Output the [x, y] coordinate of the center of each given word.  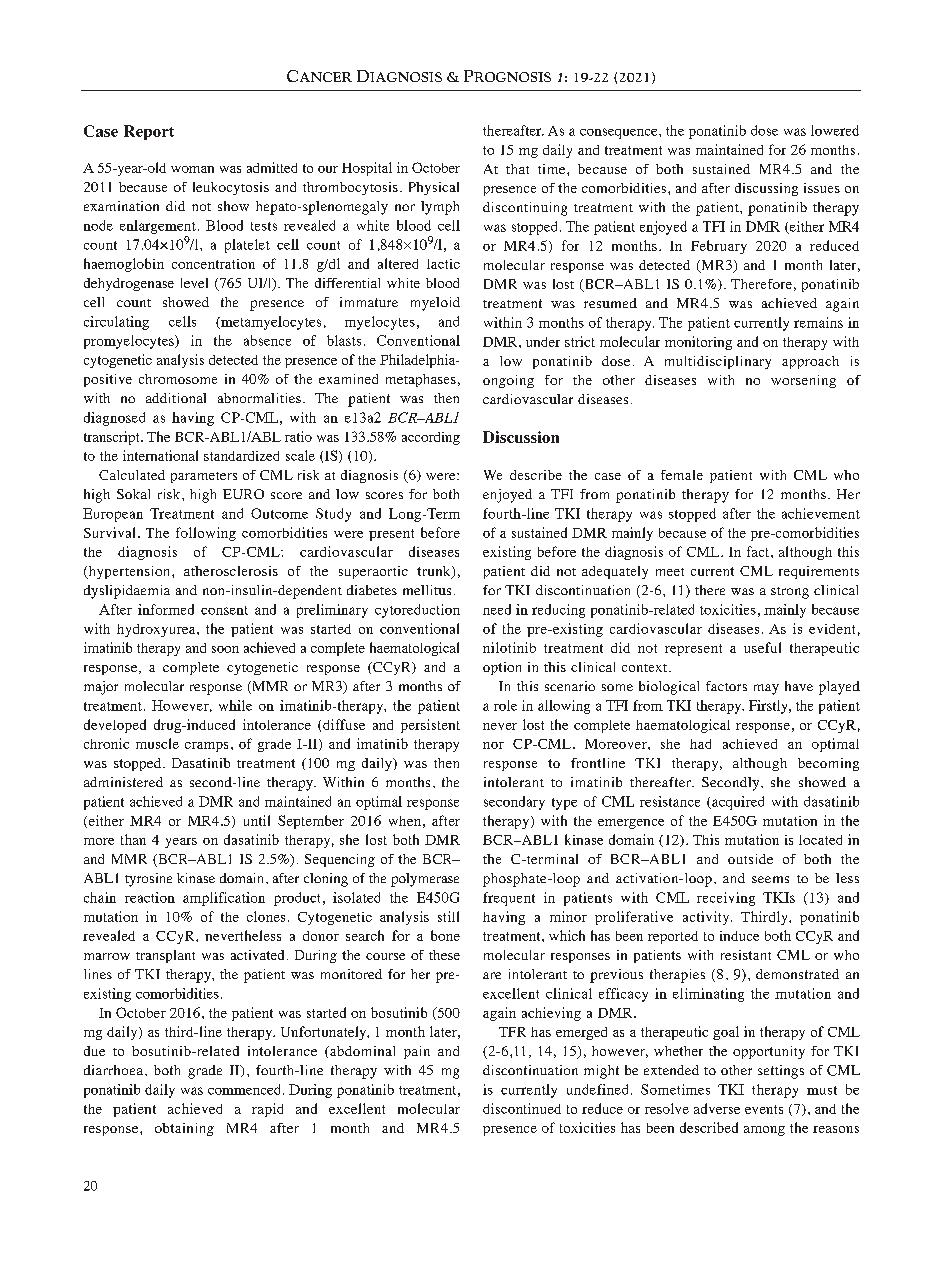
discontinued [522, 1108]
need [497, 609]
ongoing [508, 381]
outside [750, 859]
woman [192, 169]
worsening [803, 381]
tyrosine [148, 880]
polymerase [425, 880]
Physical [434, 188]
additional [176, 398]
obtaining [184, 1129]
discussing [766, 189]
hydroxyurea [157, 630]
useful [762, 647]
